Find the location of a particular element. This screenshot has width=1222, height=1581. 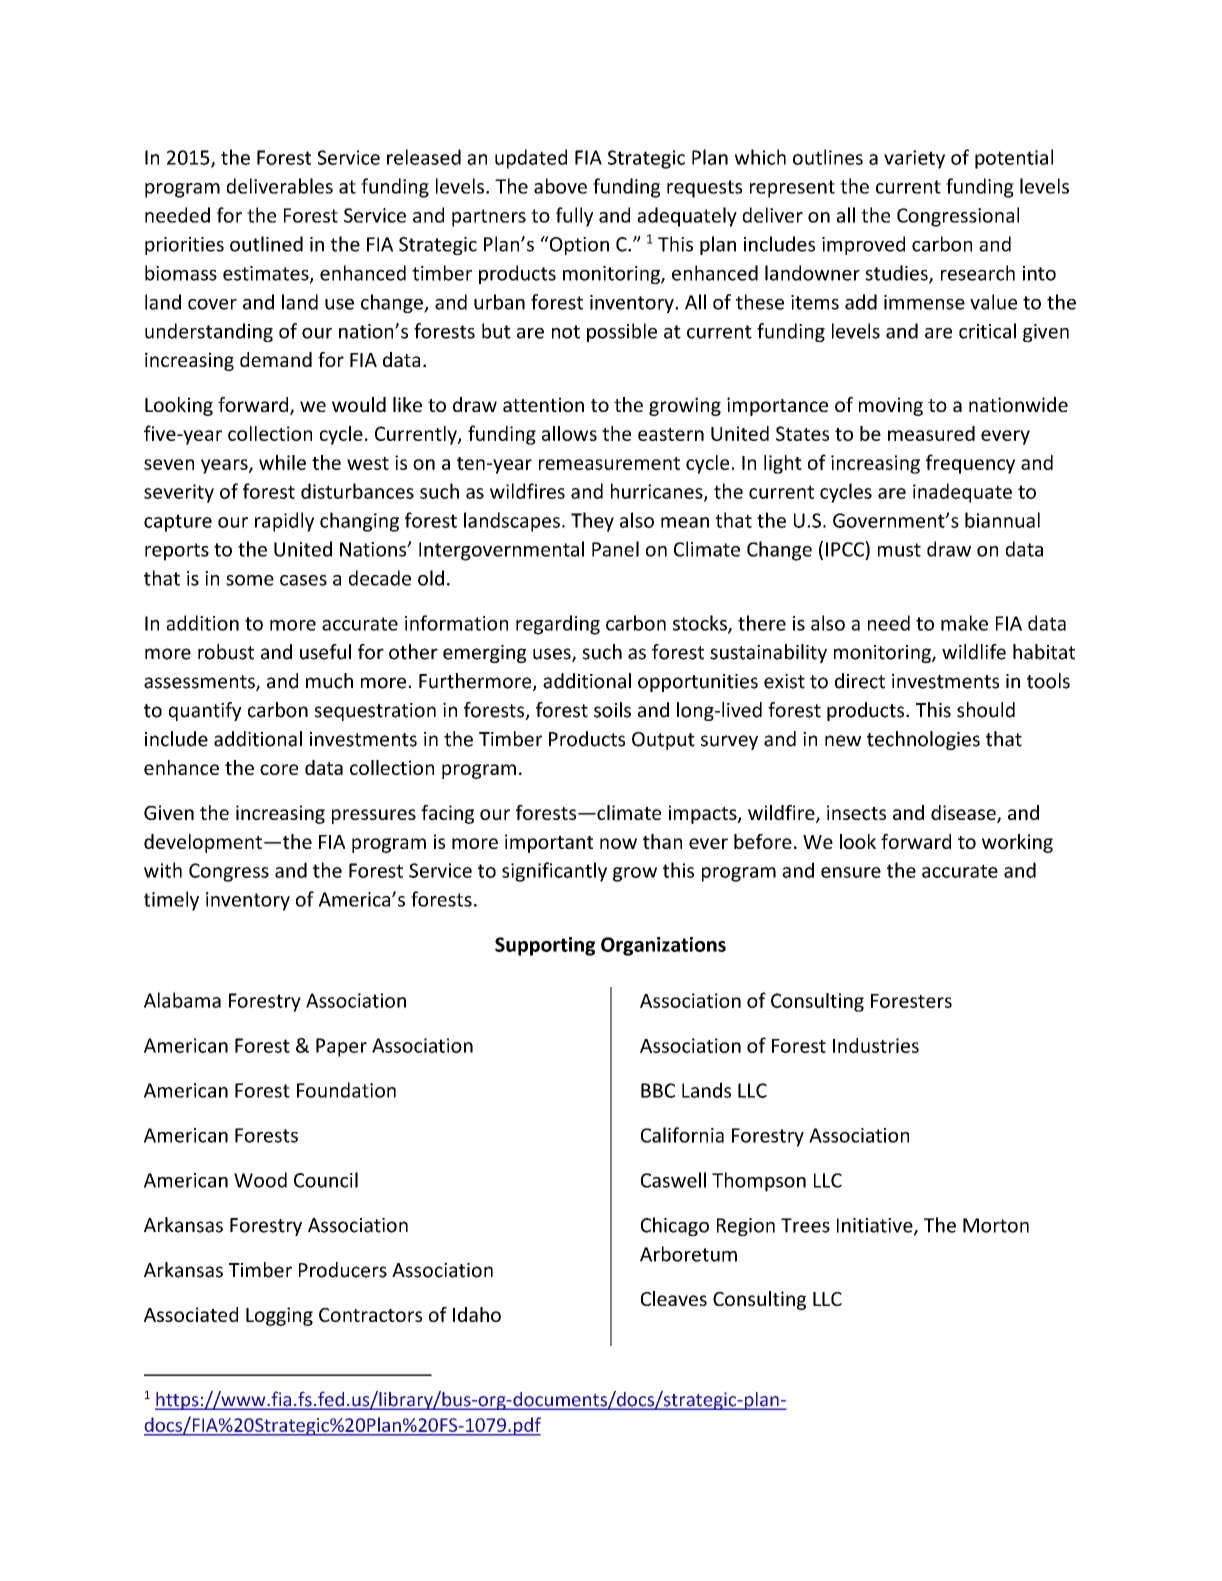

outlined is located at coordinates (266, 244).
